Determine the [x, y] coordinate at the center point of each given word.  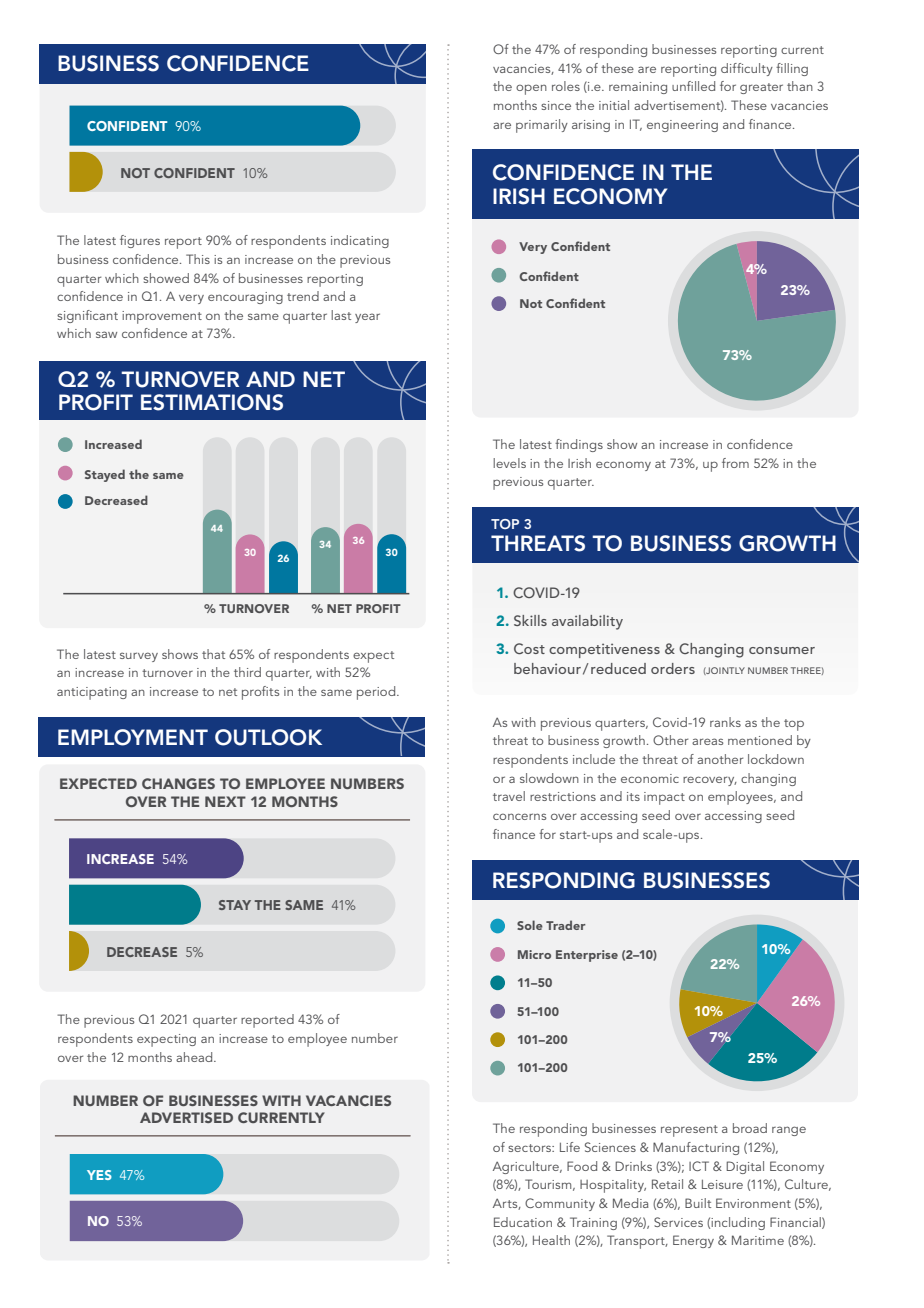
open [531, 89]
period [377, 693]
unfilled [693, 86]
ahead [195, 1057]
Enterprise [587, 956]
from [735, 463]
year [367, 318]
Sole [530, 925]
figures [140, 241]
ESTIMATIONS [212, 402]
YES [99, 1175]
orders [673, 668]
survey [139, 657]
